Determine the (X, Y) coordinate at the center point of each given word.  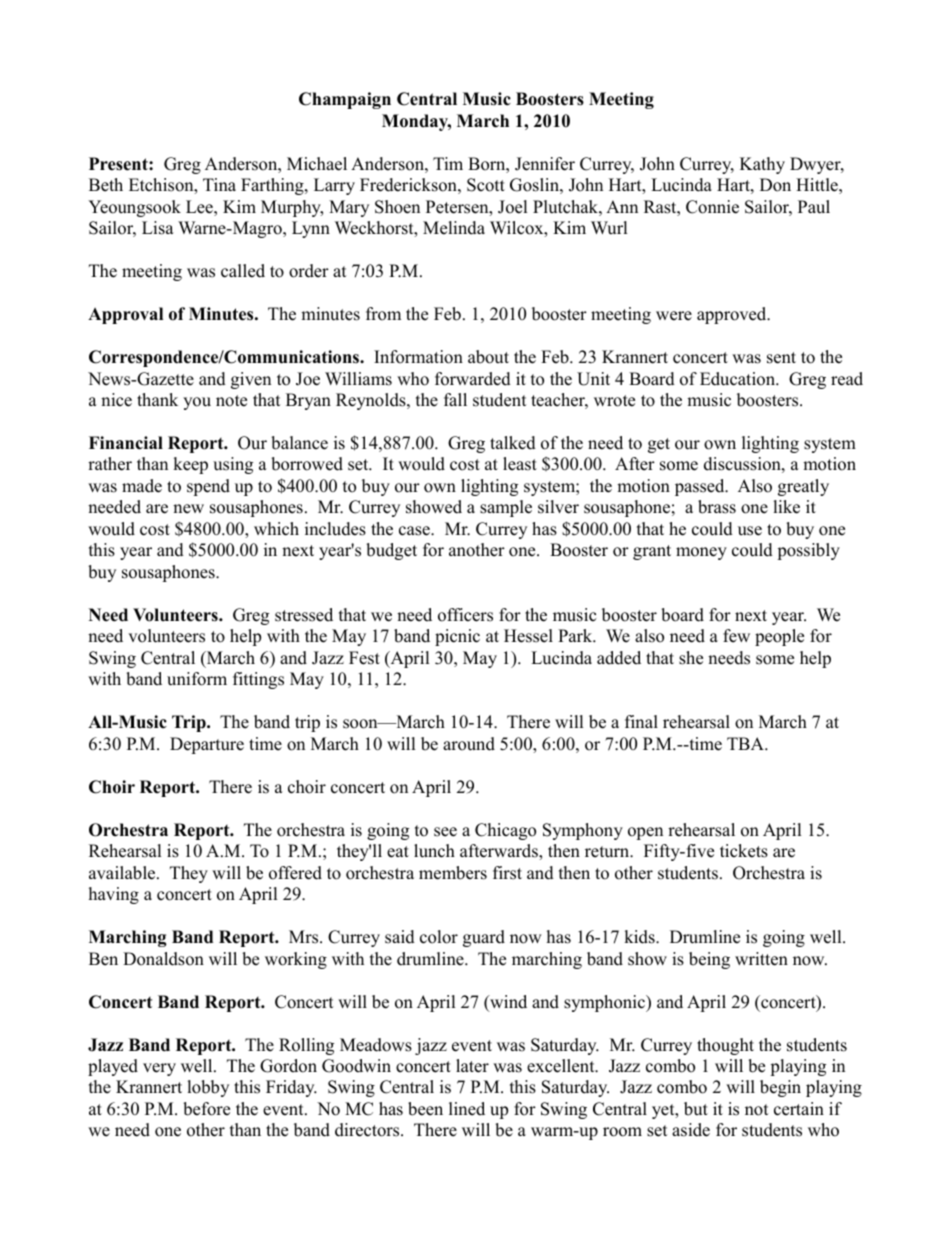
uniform (197, 679)
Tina (219, 184)
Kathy (762, 165)
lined (467, 1109)
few (736, 636)
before (206, 1109)
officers (465, 615)
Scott (486, 185)
